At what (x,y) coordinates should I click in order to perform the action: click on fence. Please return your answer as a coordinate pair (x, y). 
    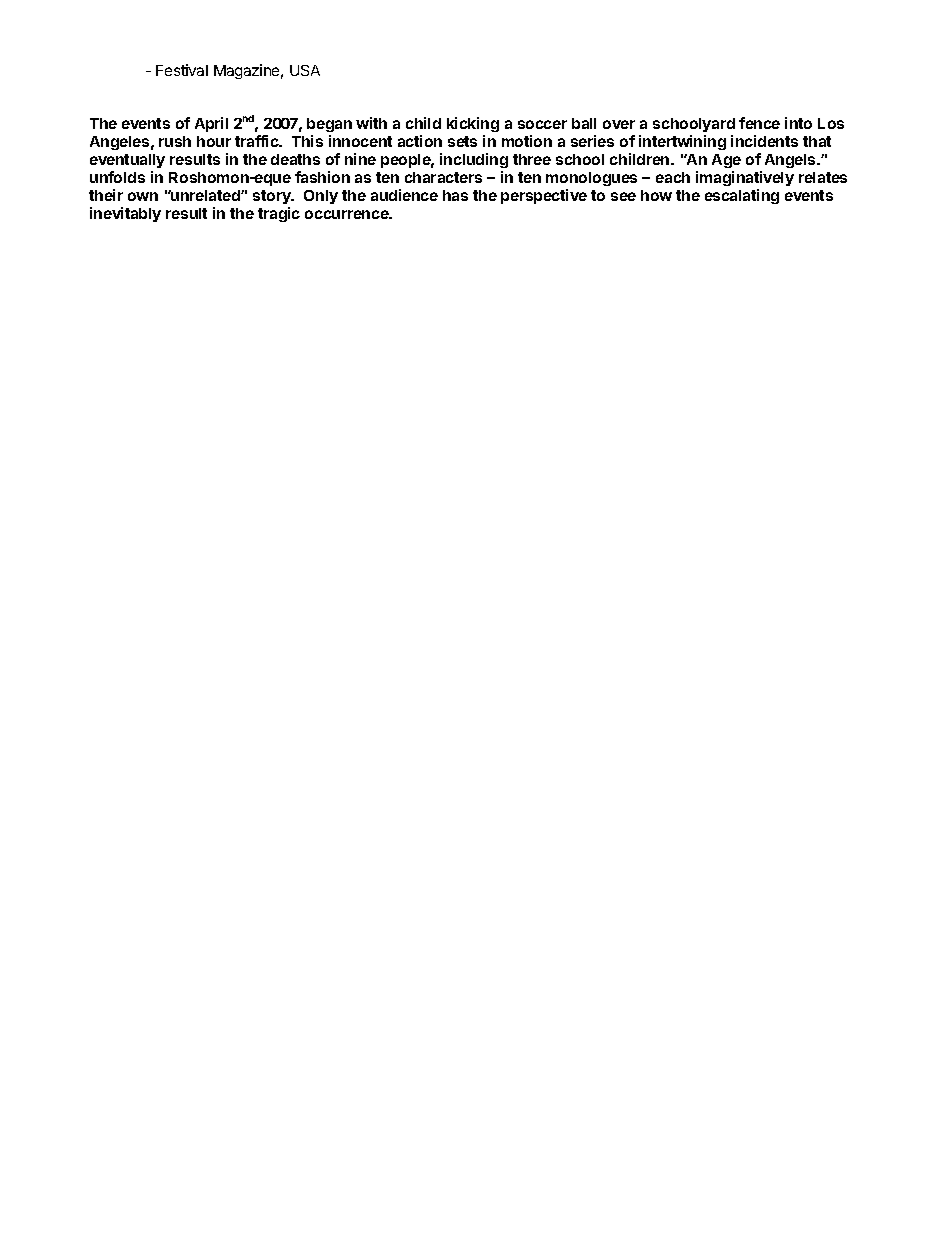
    Looking at the image, I should click on (759, 123).
